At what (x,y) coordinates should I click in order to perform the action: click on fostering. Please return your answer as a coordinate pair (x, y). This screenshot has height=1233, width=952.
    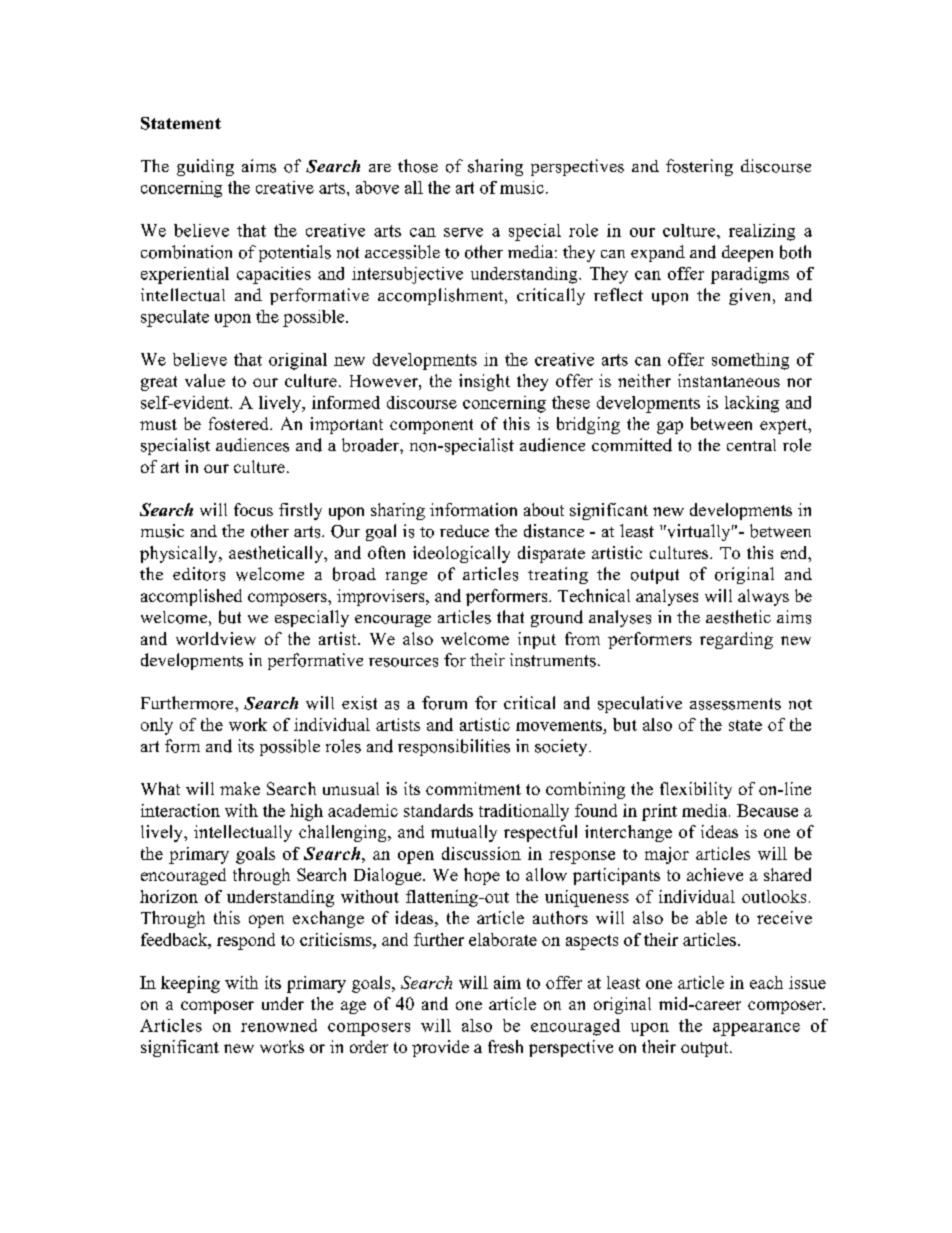
    Looking at the image, I should click on (699, 167).
